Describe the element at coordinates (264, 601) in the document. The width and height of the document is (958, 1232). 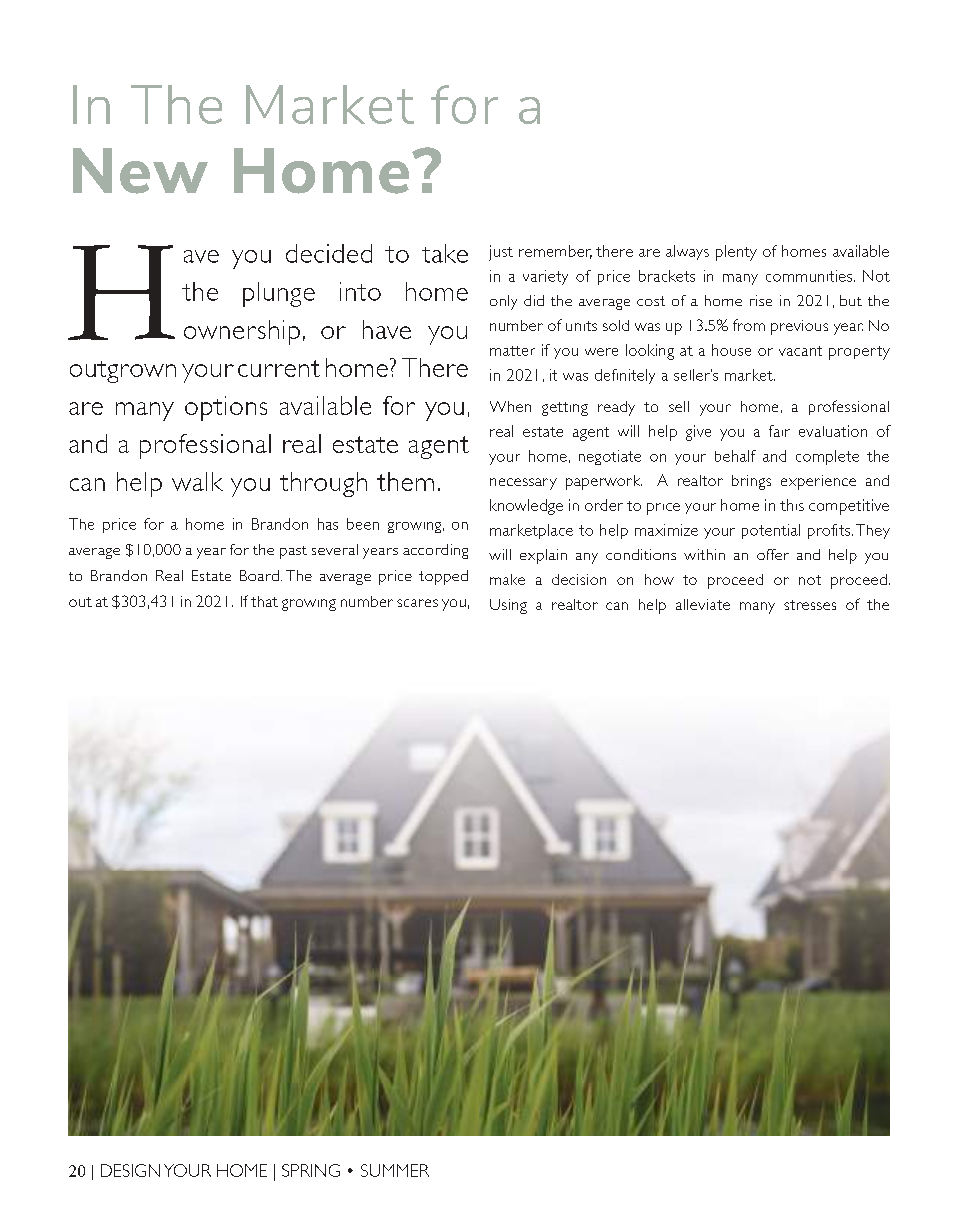
I see `that` at that location.
